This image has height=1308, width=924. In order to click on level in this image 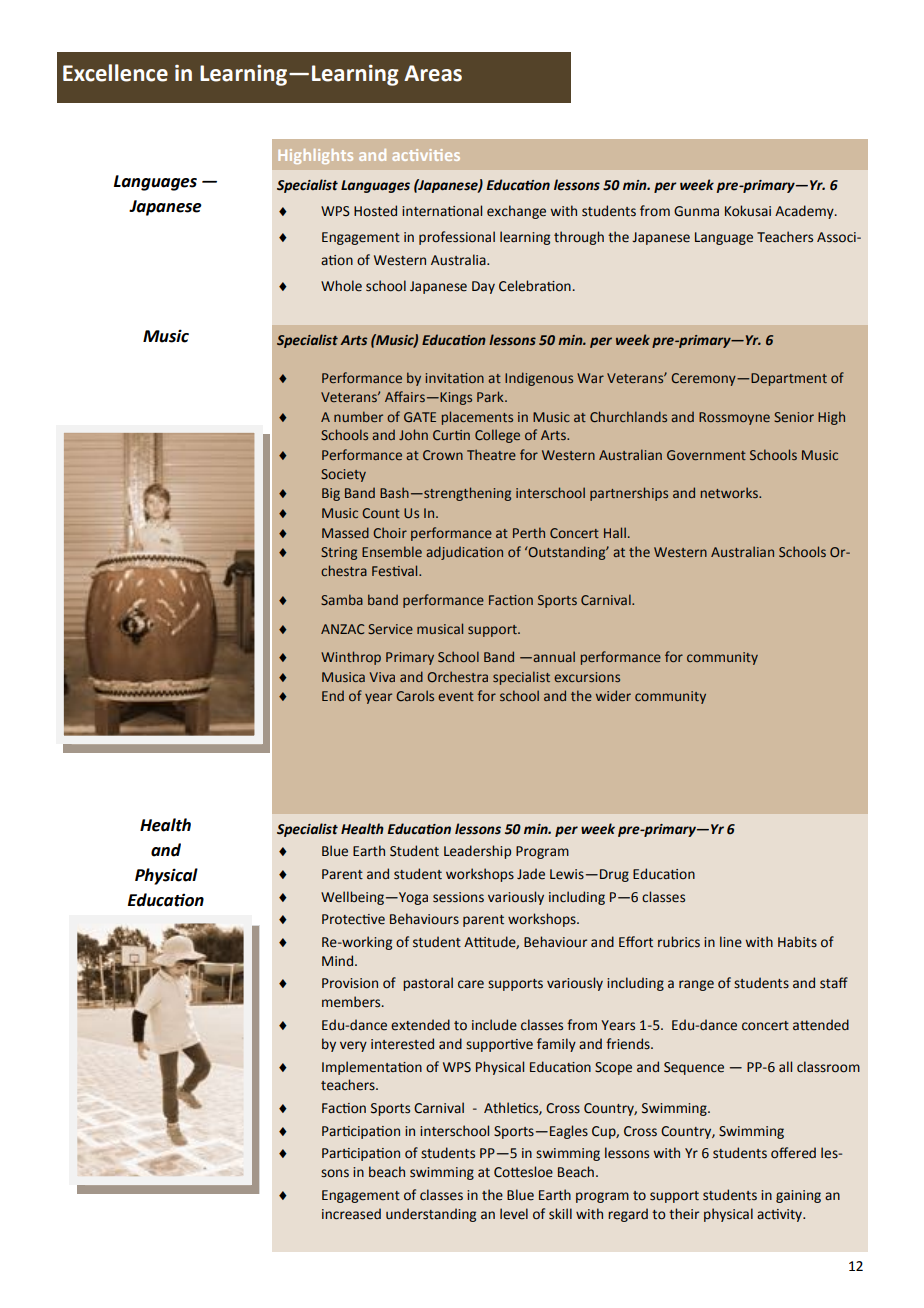, I will do `click(514, 1214)`.
